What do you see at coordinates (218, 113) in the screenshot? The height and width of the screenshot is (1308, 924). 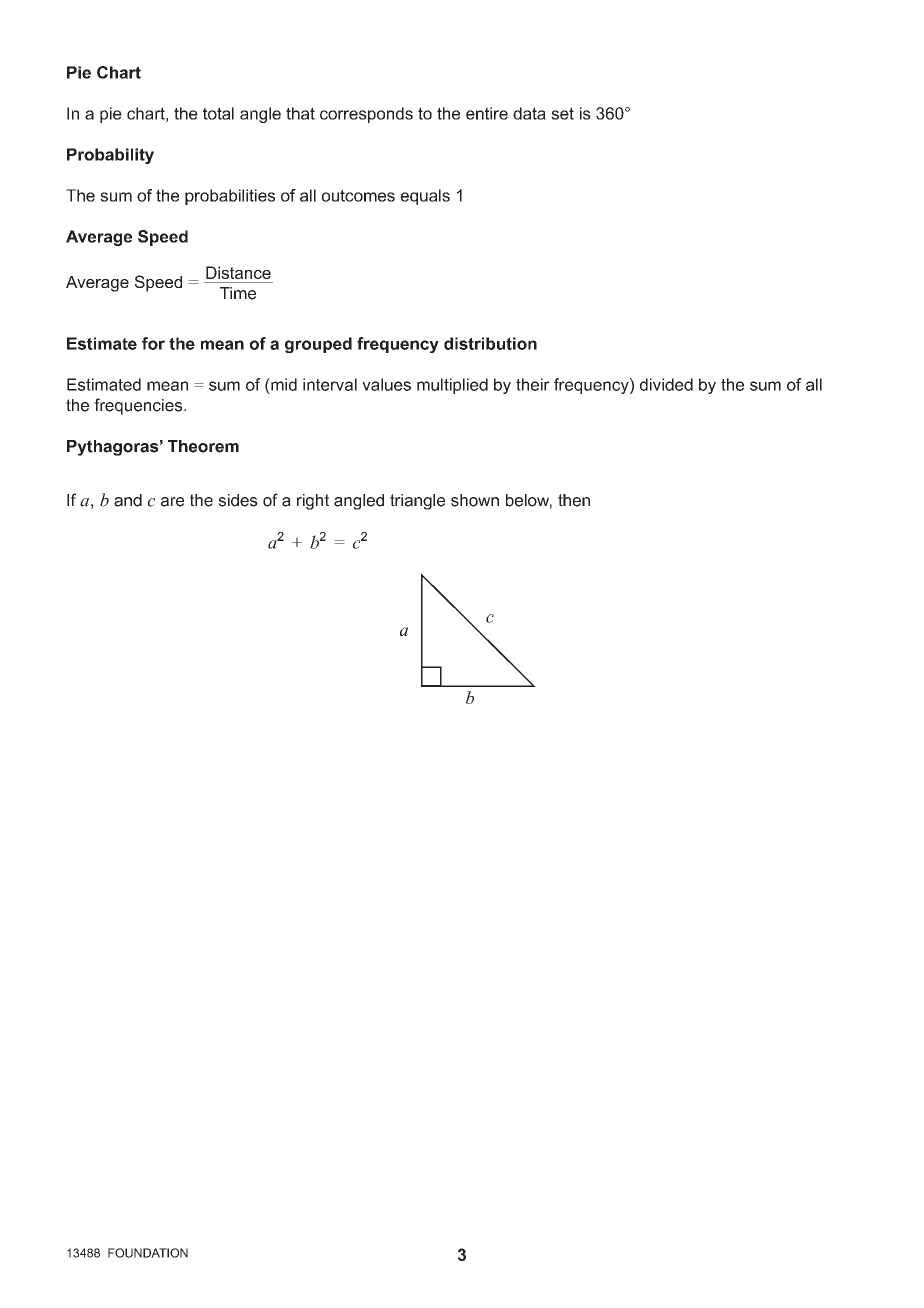 I see `total` at bounding box center [218, 113].
